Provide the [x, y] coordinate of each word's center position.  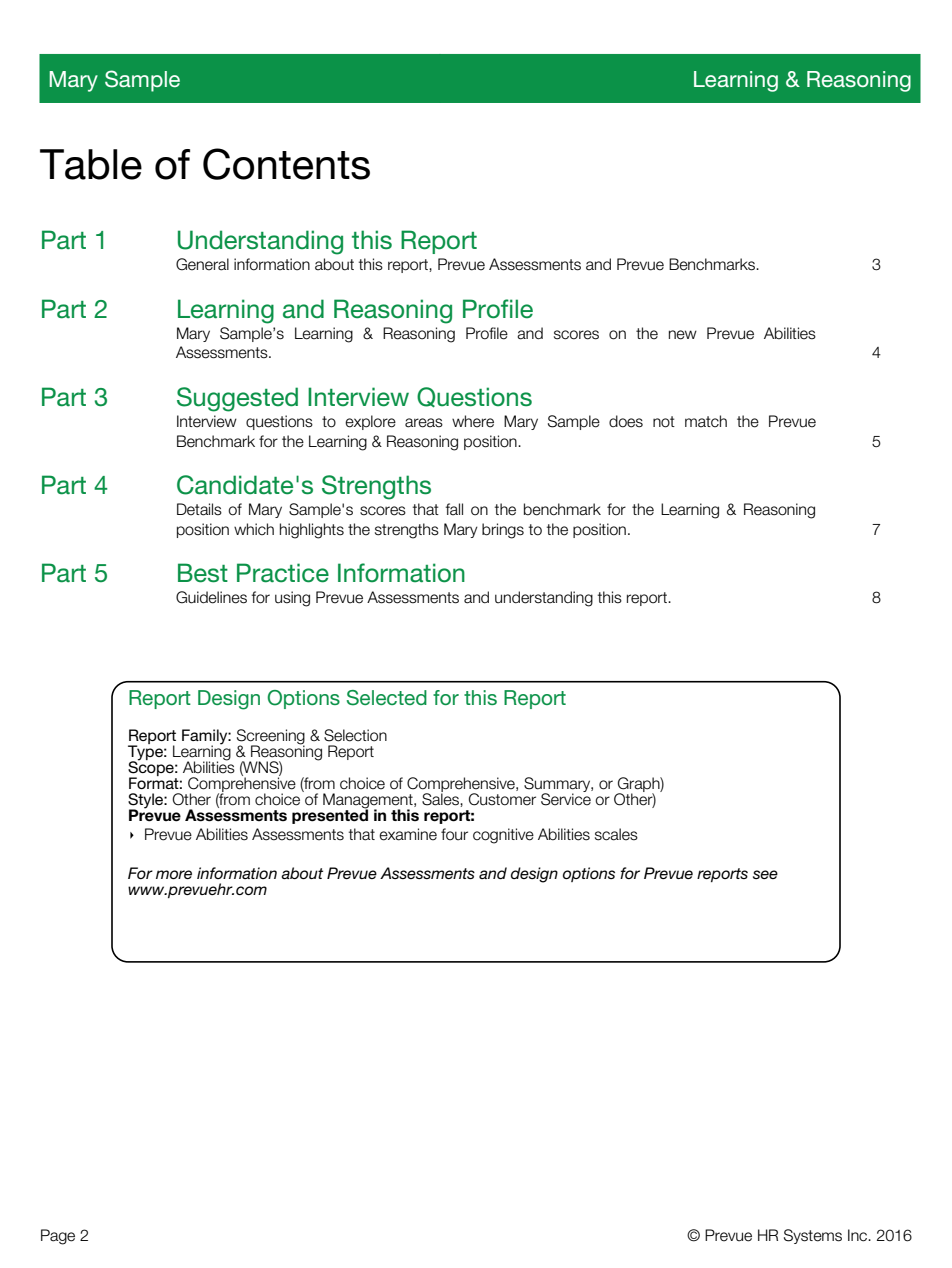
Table [91, 164]
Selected [387, 698]
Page [58, 1237]
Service [566, 798]
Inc [859, 1235]
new [683, 335]
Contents [286, 164]
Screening [271, 738]
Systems [813, 1236]
